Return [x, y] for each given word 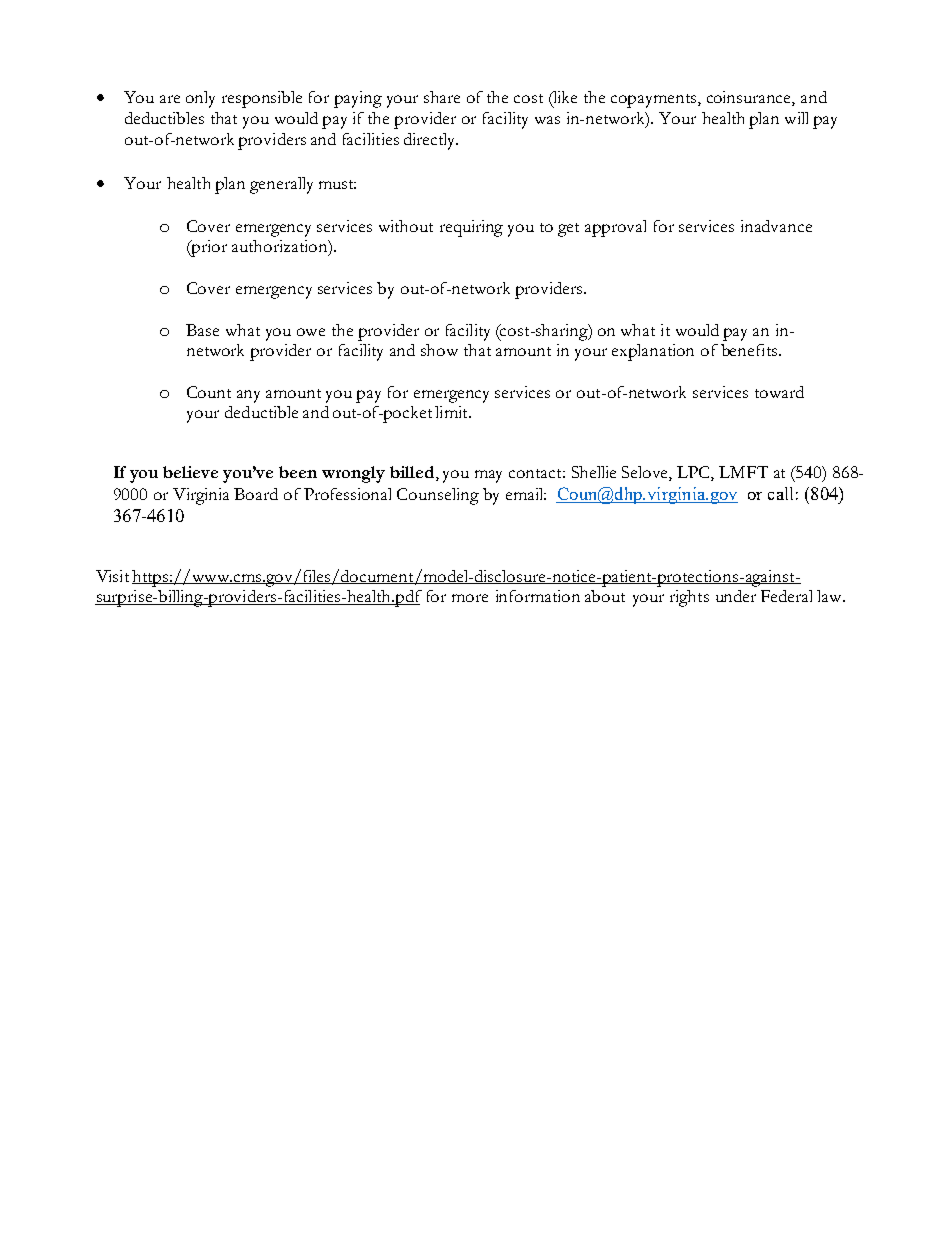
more [470, 598]
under [736, 596]
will [796, 118]
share [442, 97]
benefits [750, 350]
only [200, 99]
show [439, 350]
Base [202, 330]
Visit [112, 576]
